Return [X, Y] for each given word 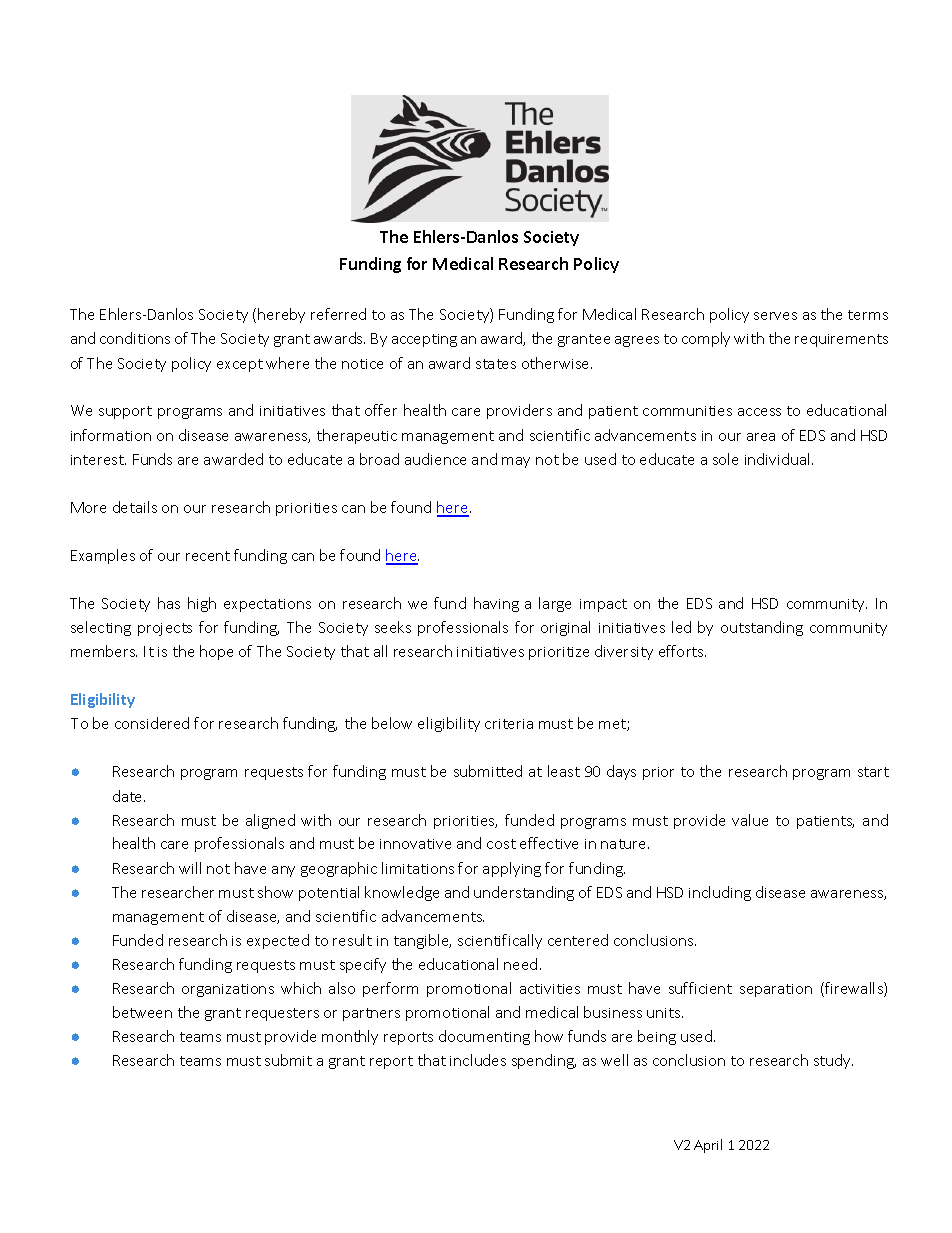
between [142, 1012]
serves [775, 316]
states [496, 364]
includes [478, 1060]
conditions [135, 338]
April [708, 1146]
